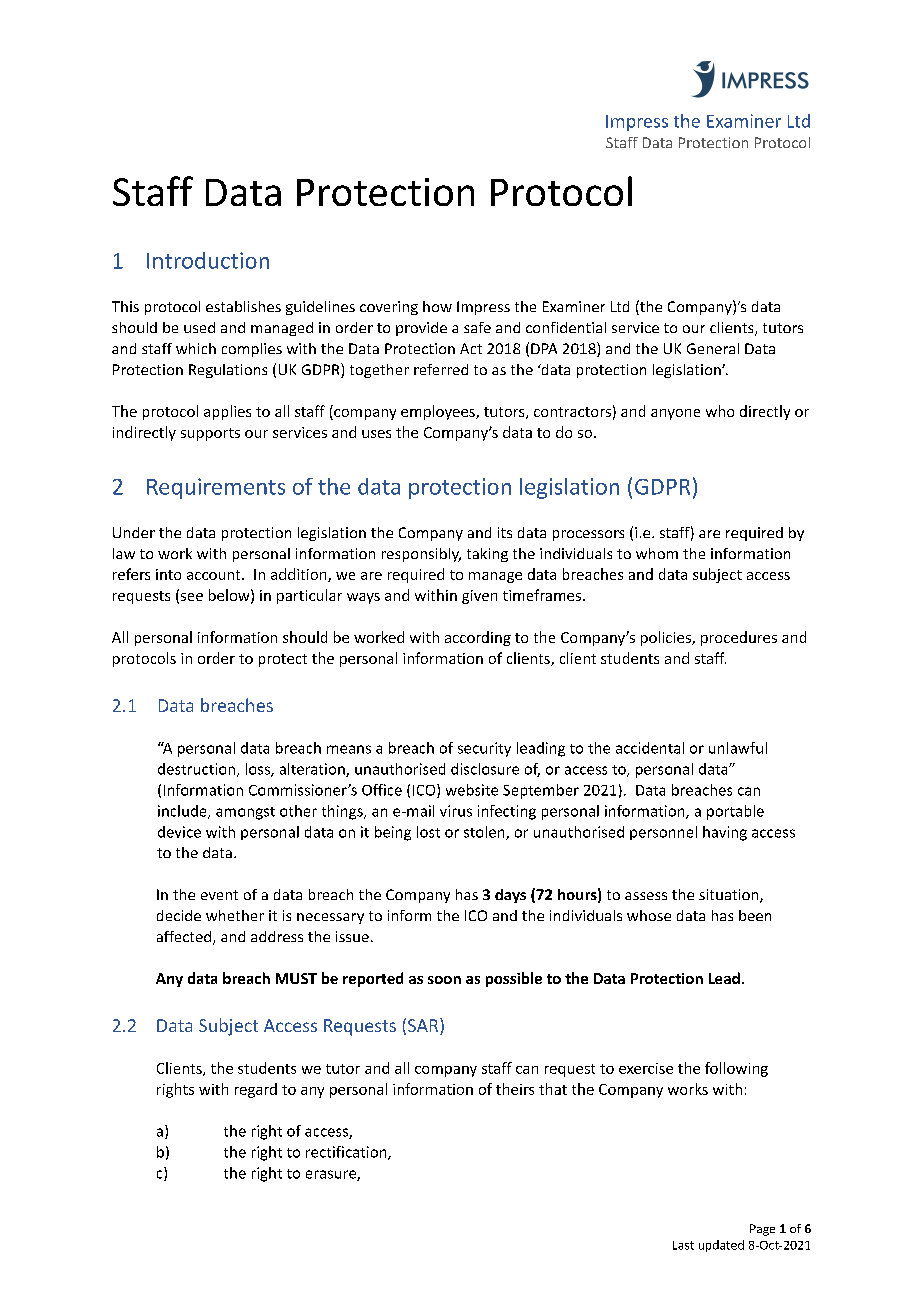 This screenshot has height=1307, width=924. I want to click on given, so click(479, 597).
